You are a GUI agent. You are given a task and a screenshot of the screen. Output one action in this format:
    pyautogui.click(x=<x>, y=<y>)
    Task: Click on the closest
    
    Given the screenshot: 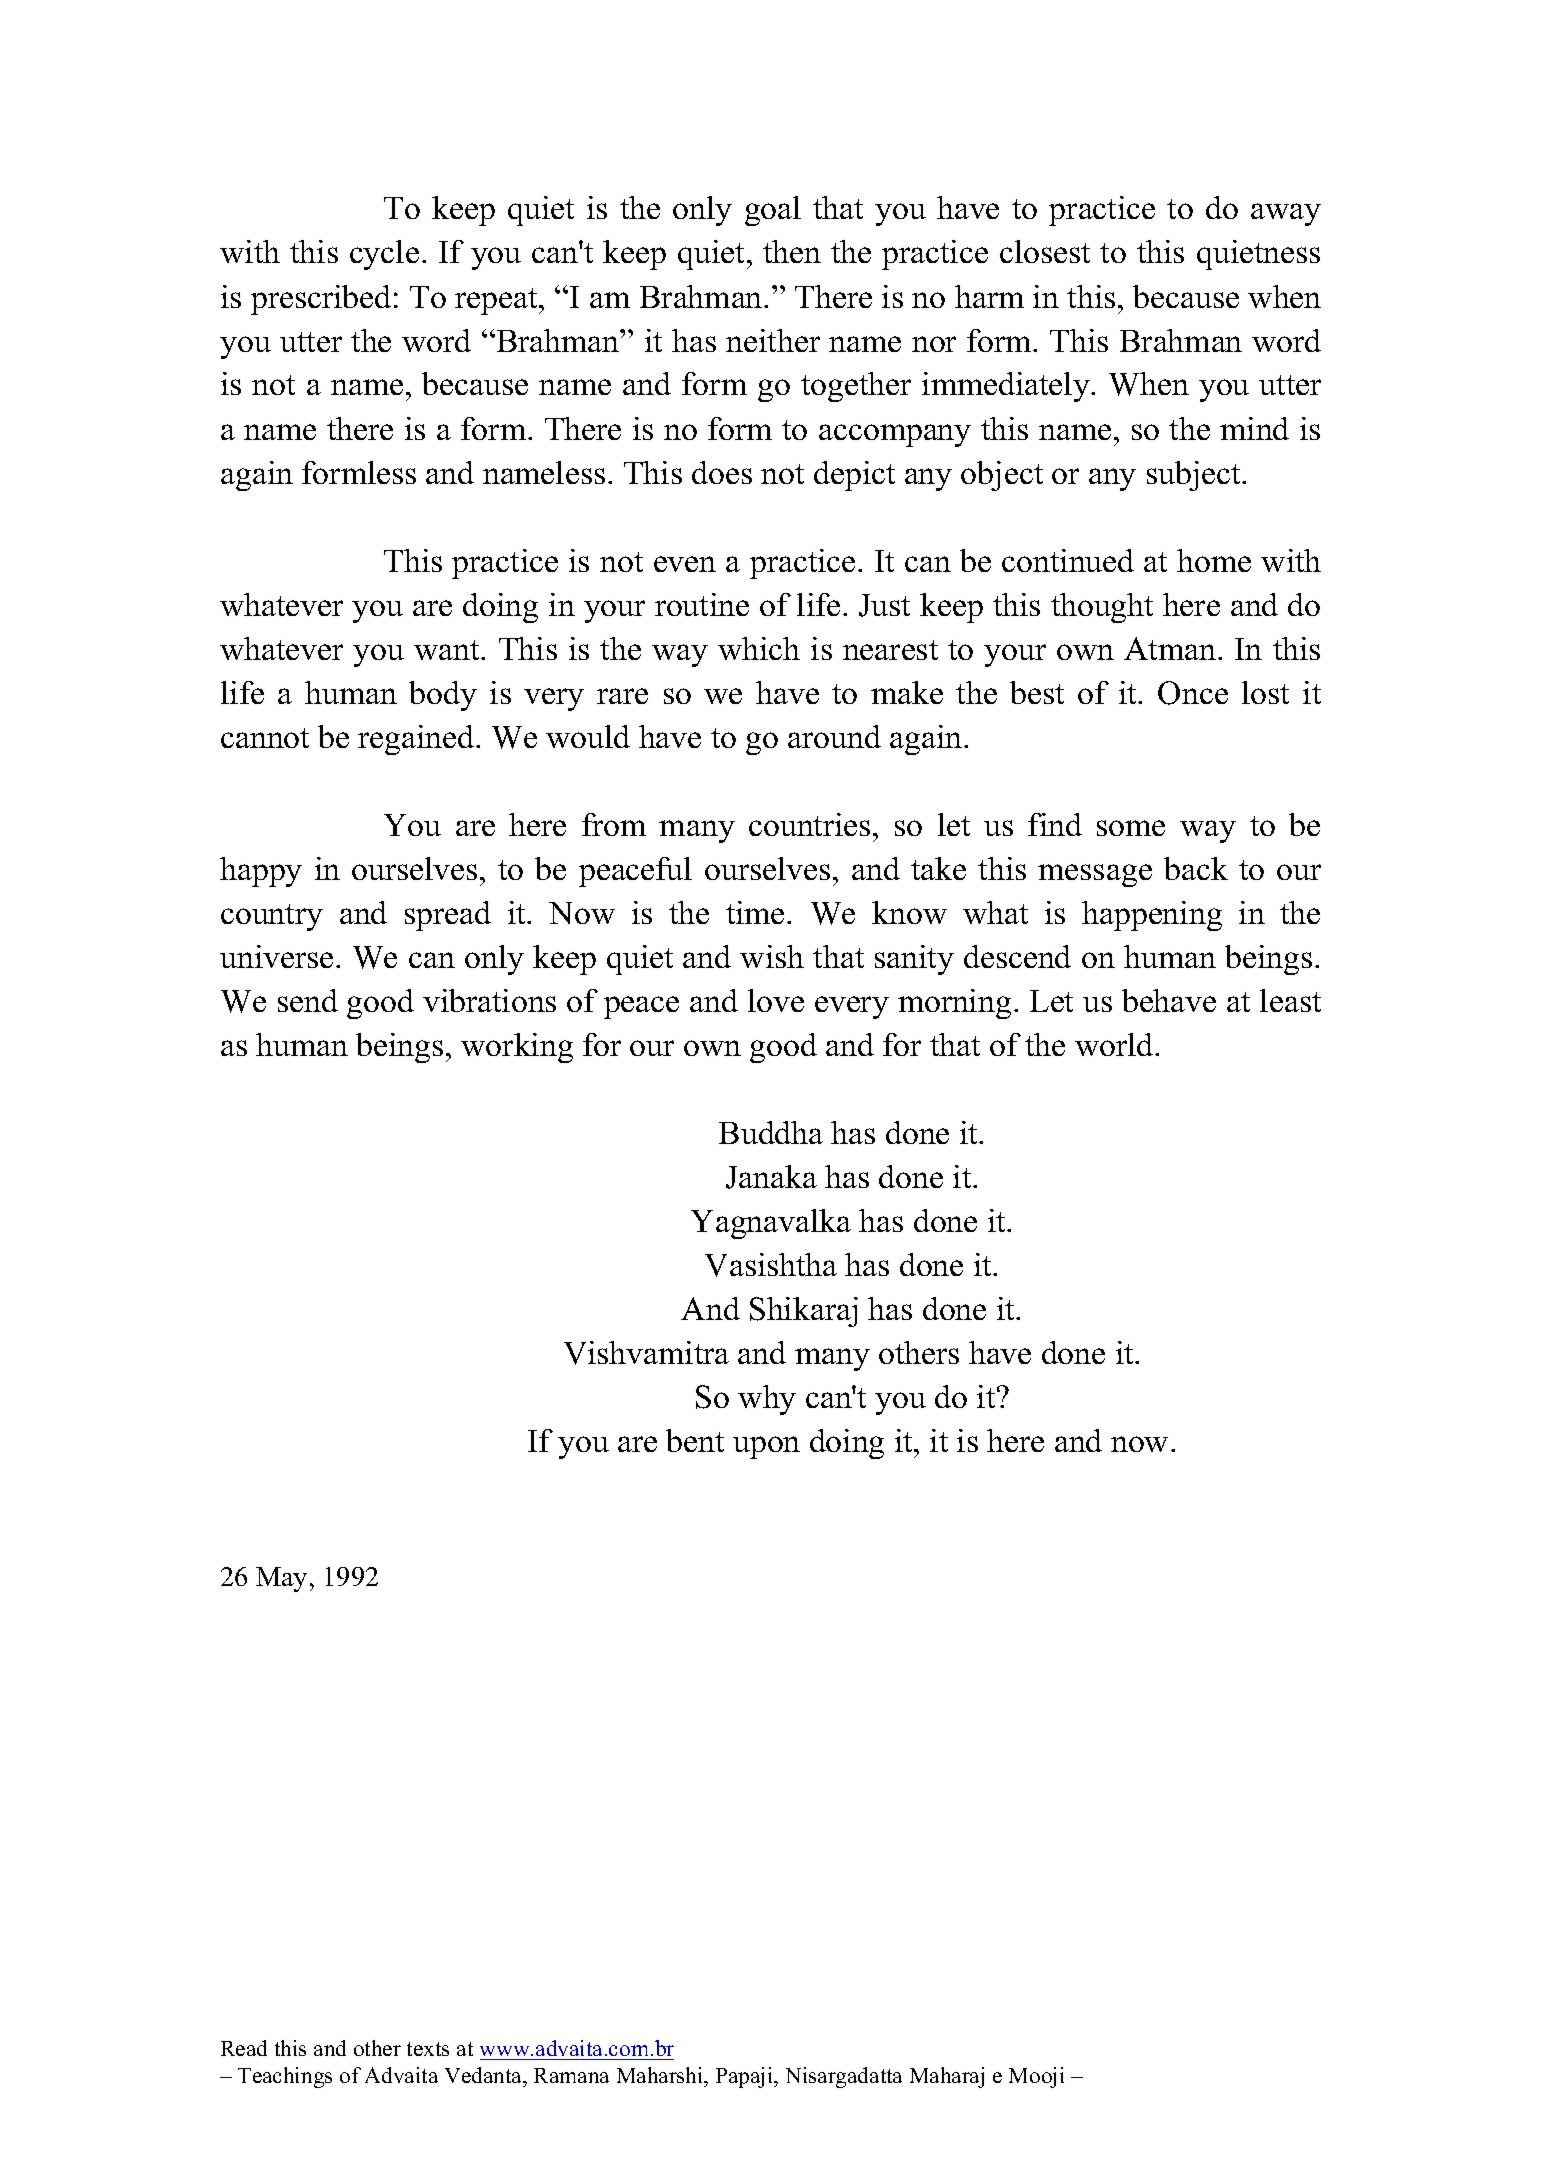 What is the action you would take?
    pyautogui.click(x=1045, y=251)
